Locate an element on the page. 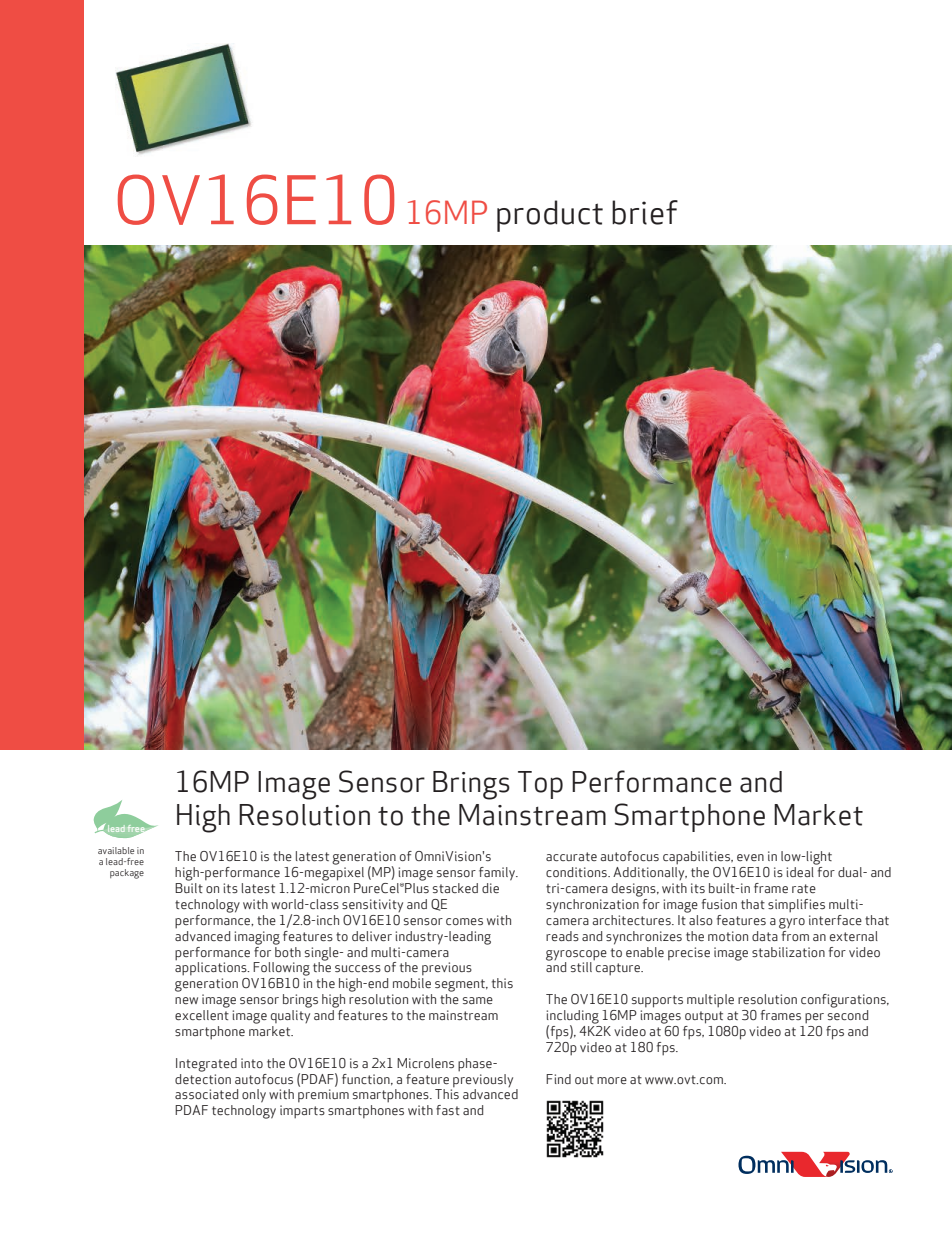 This document has width=952, height=1233. output is located at coordinates (704, 1017).
